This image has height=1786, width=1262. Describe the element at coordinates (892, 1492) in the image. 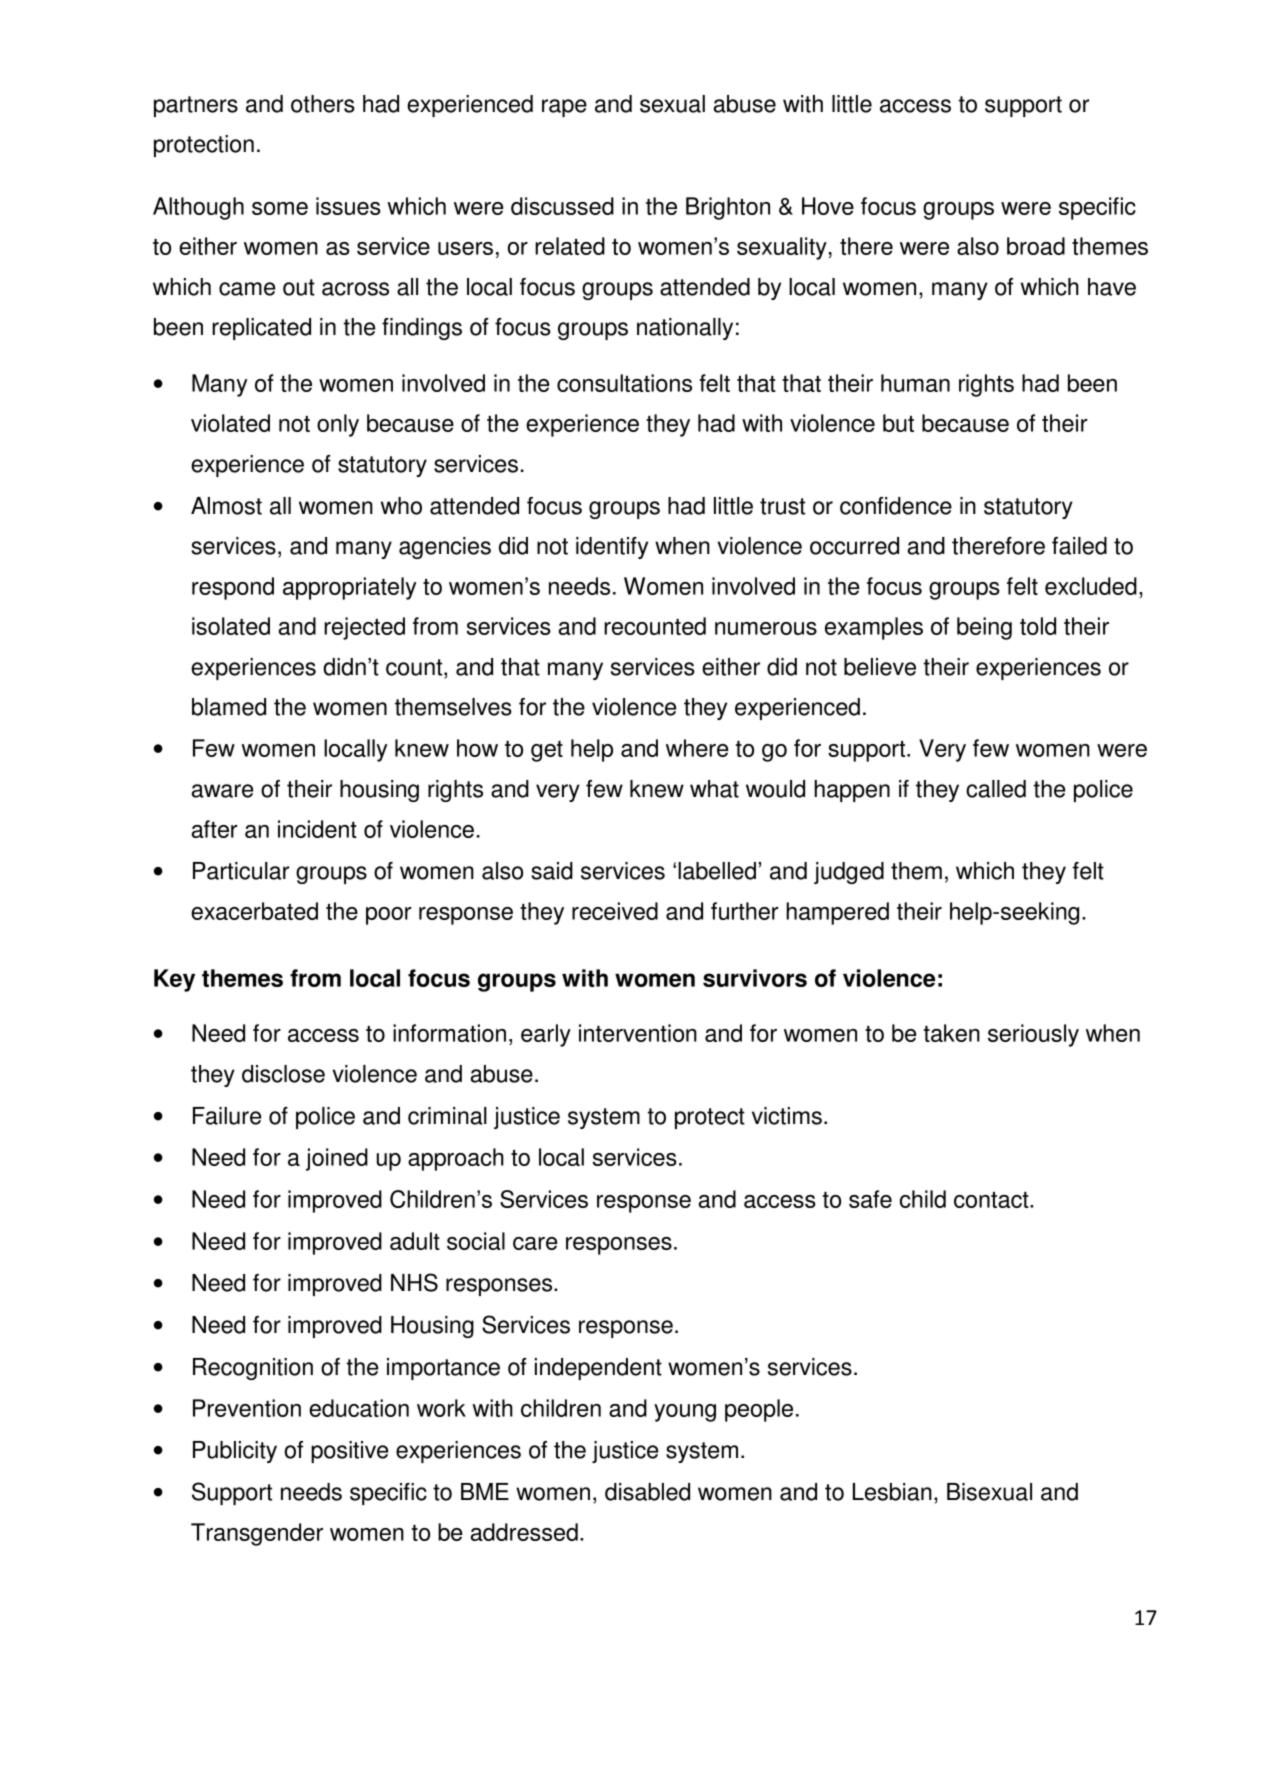

I see `Lesbian` at that location.
